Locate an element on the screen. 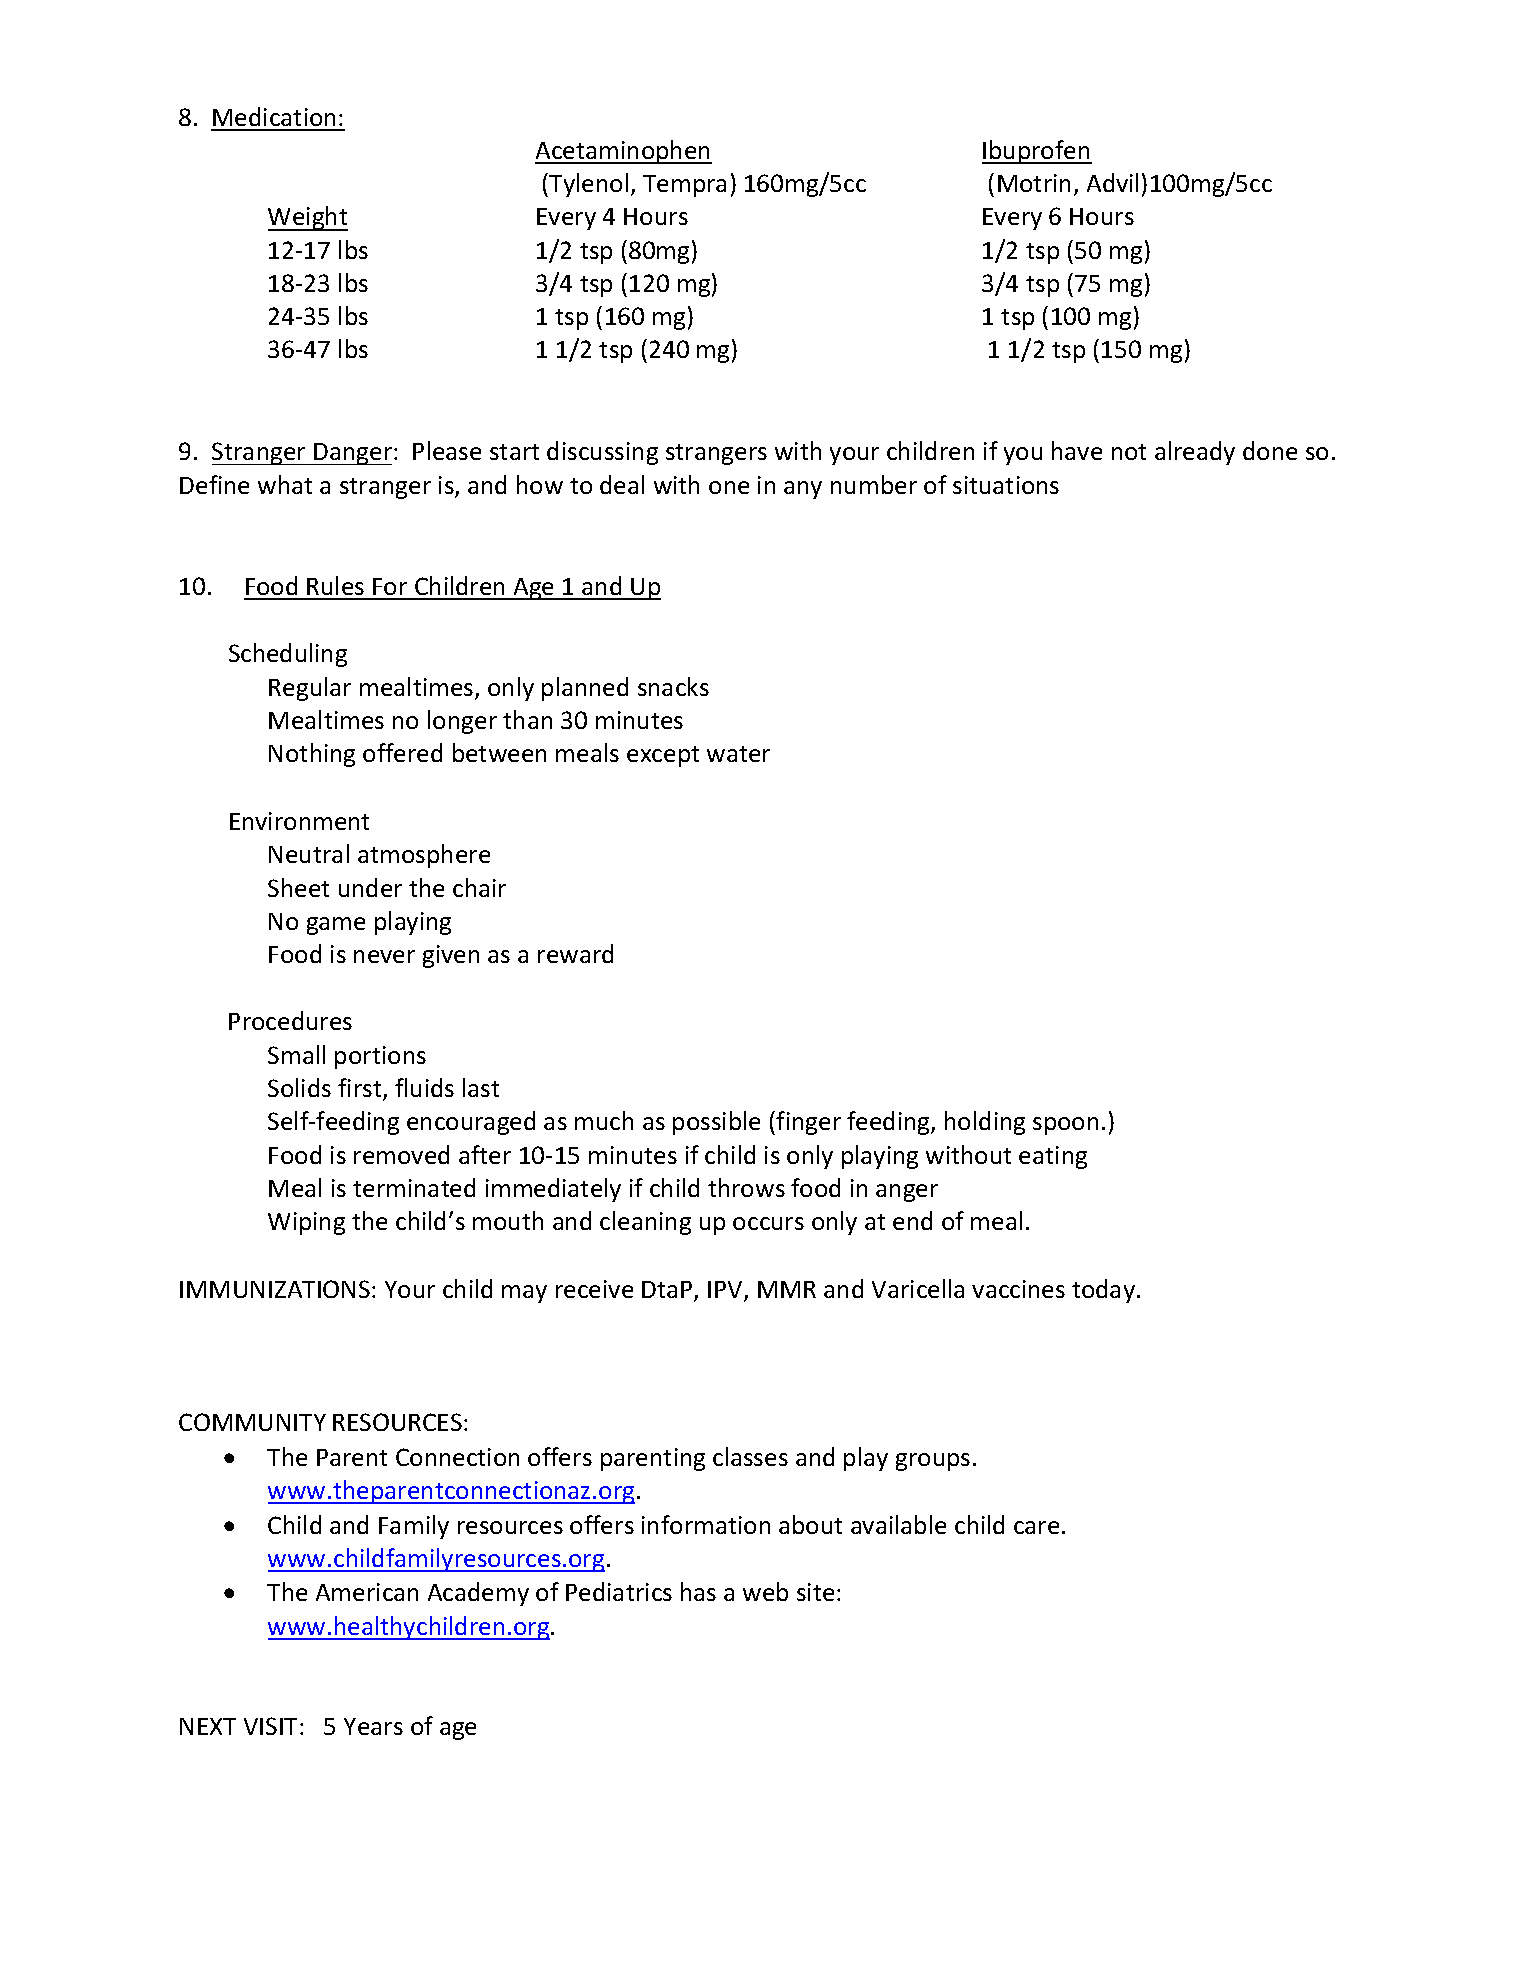 The image size is (1517, 1963). spoon is located at coordinates (1065, 1126).
